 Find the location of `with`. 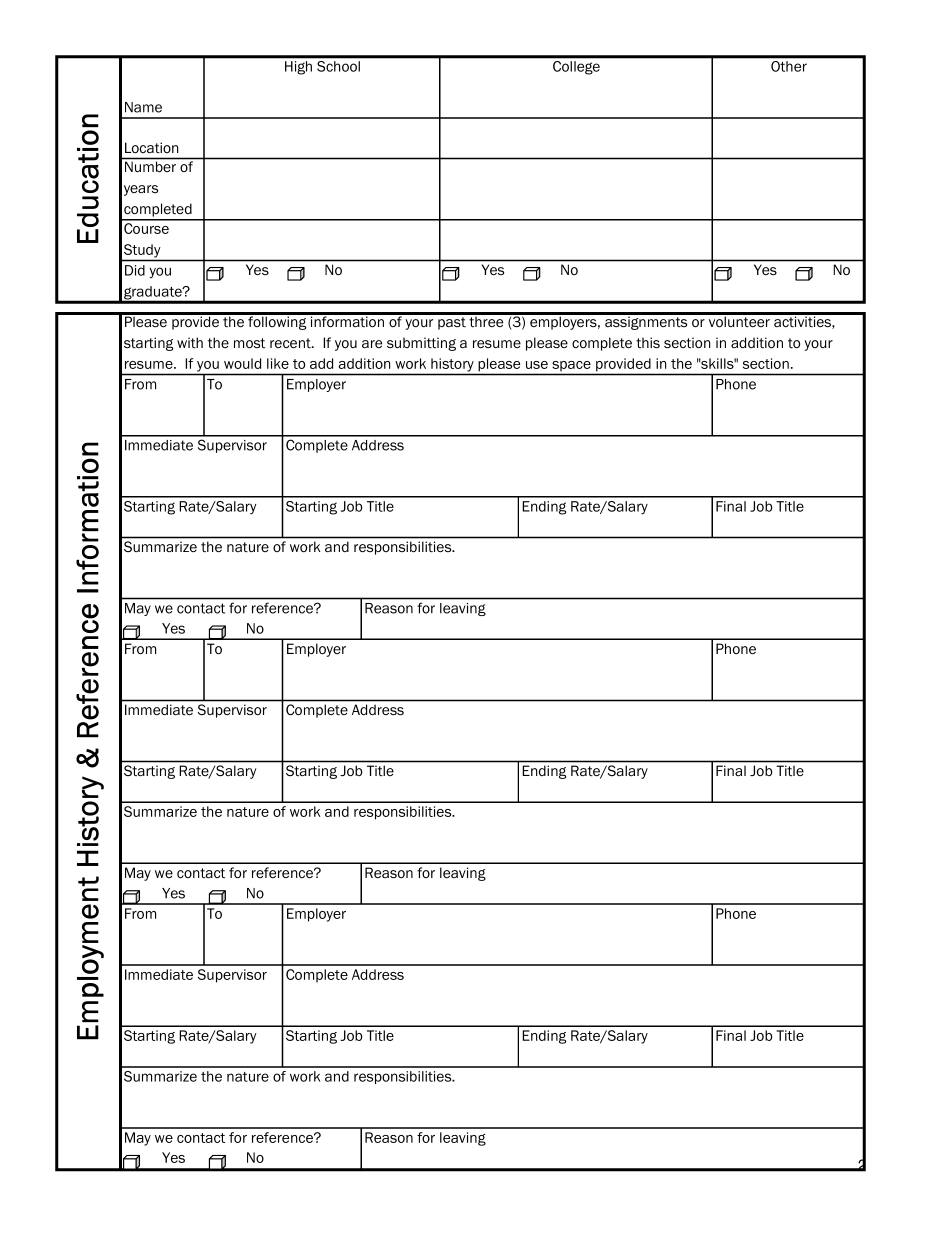

with is located at coordinates (190, 342).
